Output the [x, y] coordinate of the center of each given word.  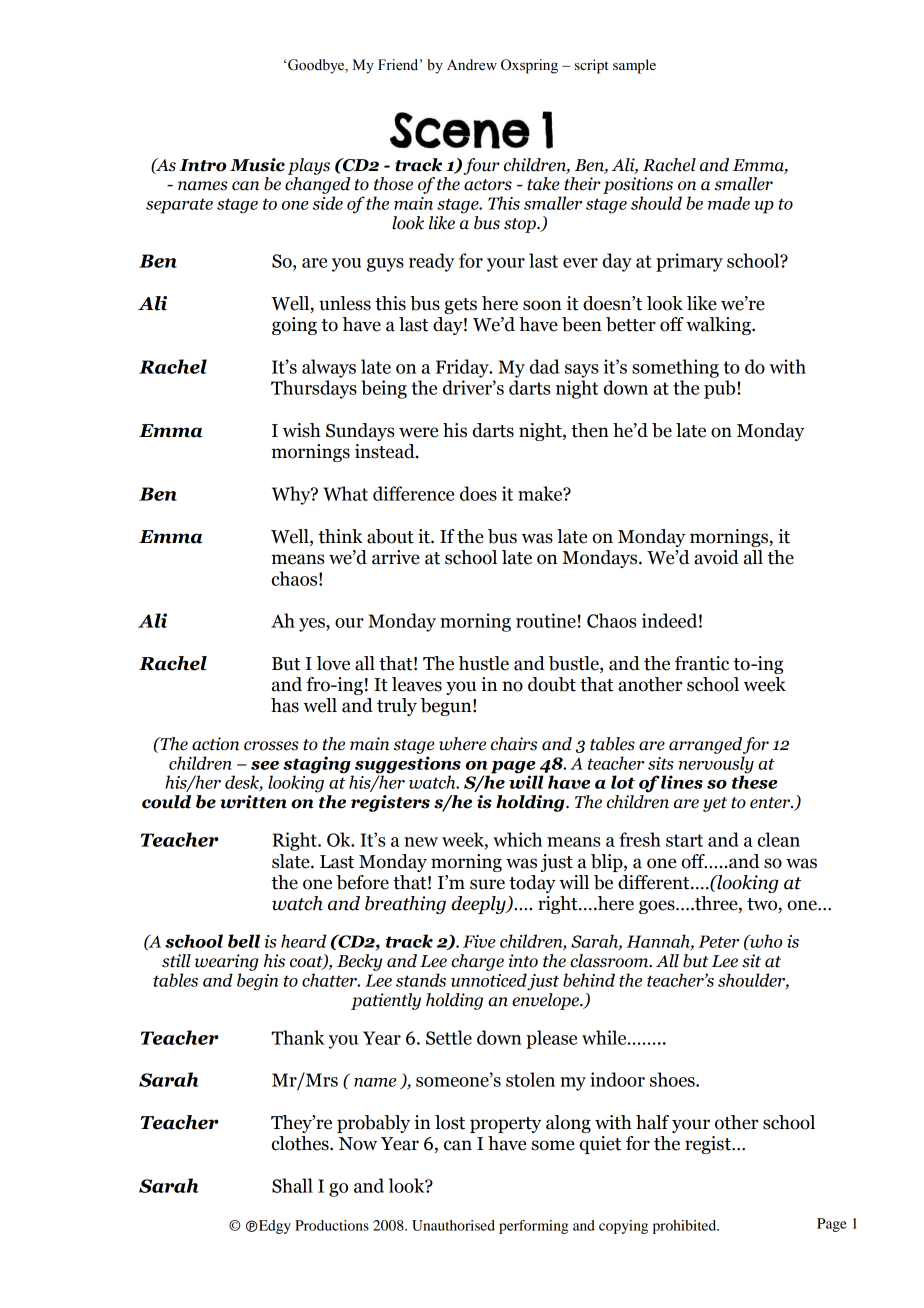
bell [244, 941]
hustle [484, 663]
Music [257, 165]
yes [313, 625]
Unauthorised [453, 1225]
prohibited [686, 1227]
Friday [463, 368]
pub [721, 389]
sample [634, 66]
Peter [718, 941]
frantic [702, 663]
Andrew [472, 65]
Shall [292, 1185]
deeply [479, 905]
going [294, 326]
